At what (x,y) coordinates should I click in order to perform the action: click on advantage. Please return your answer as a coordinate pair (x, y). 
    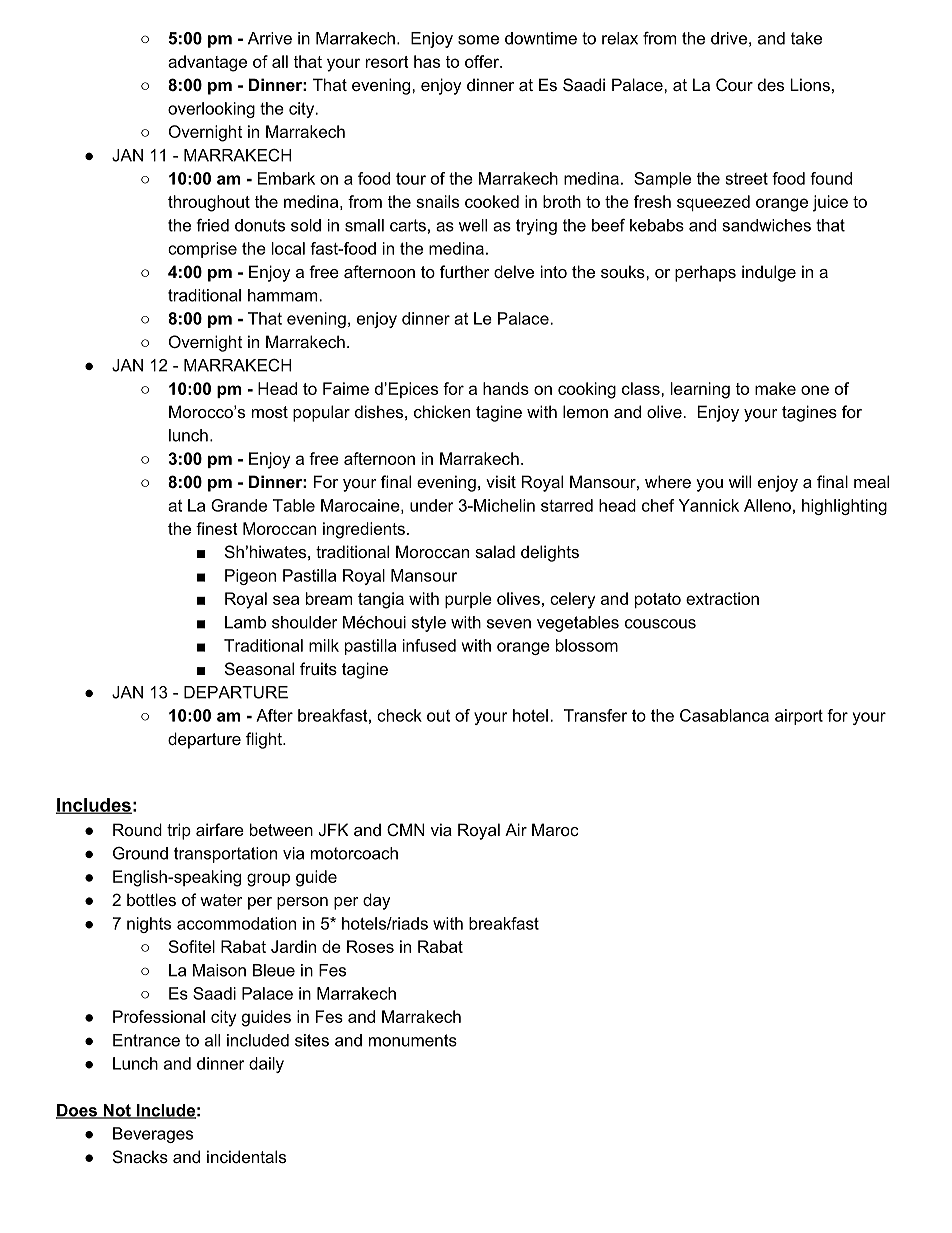
    Looking at the image, I should click on (207, 63).
